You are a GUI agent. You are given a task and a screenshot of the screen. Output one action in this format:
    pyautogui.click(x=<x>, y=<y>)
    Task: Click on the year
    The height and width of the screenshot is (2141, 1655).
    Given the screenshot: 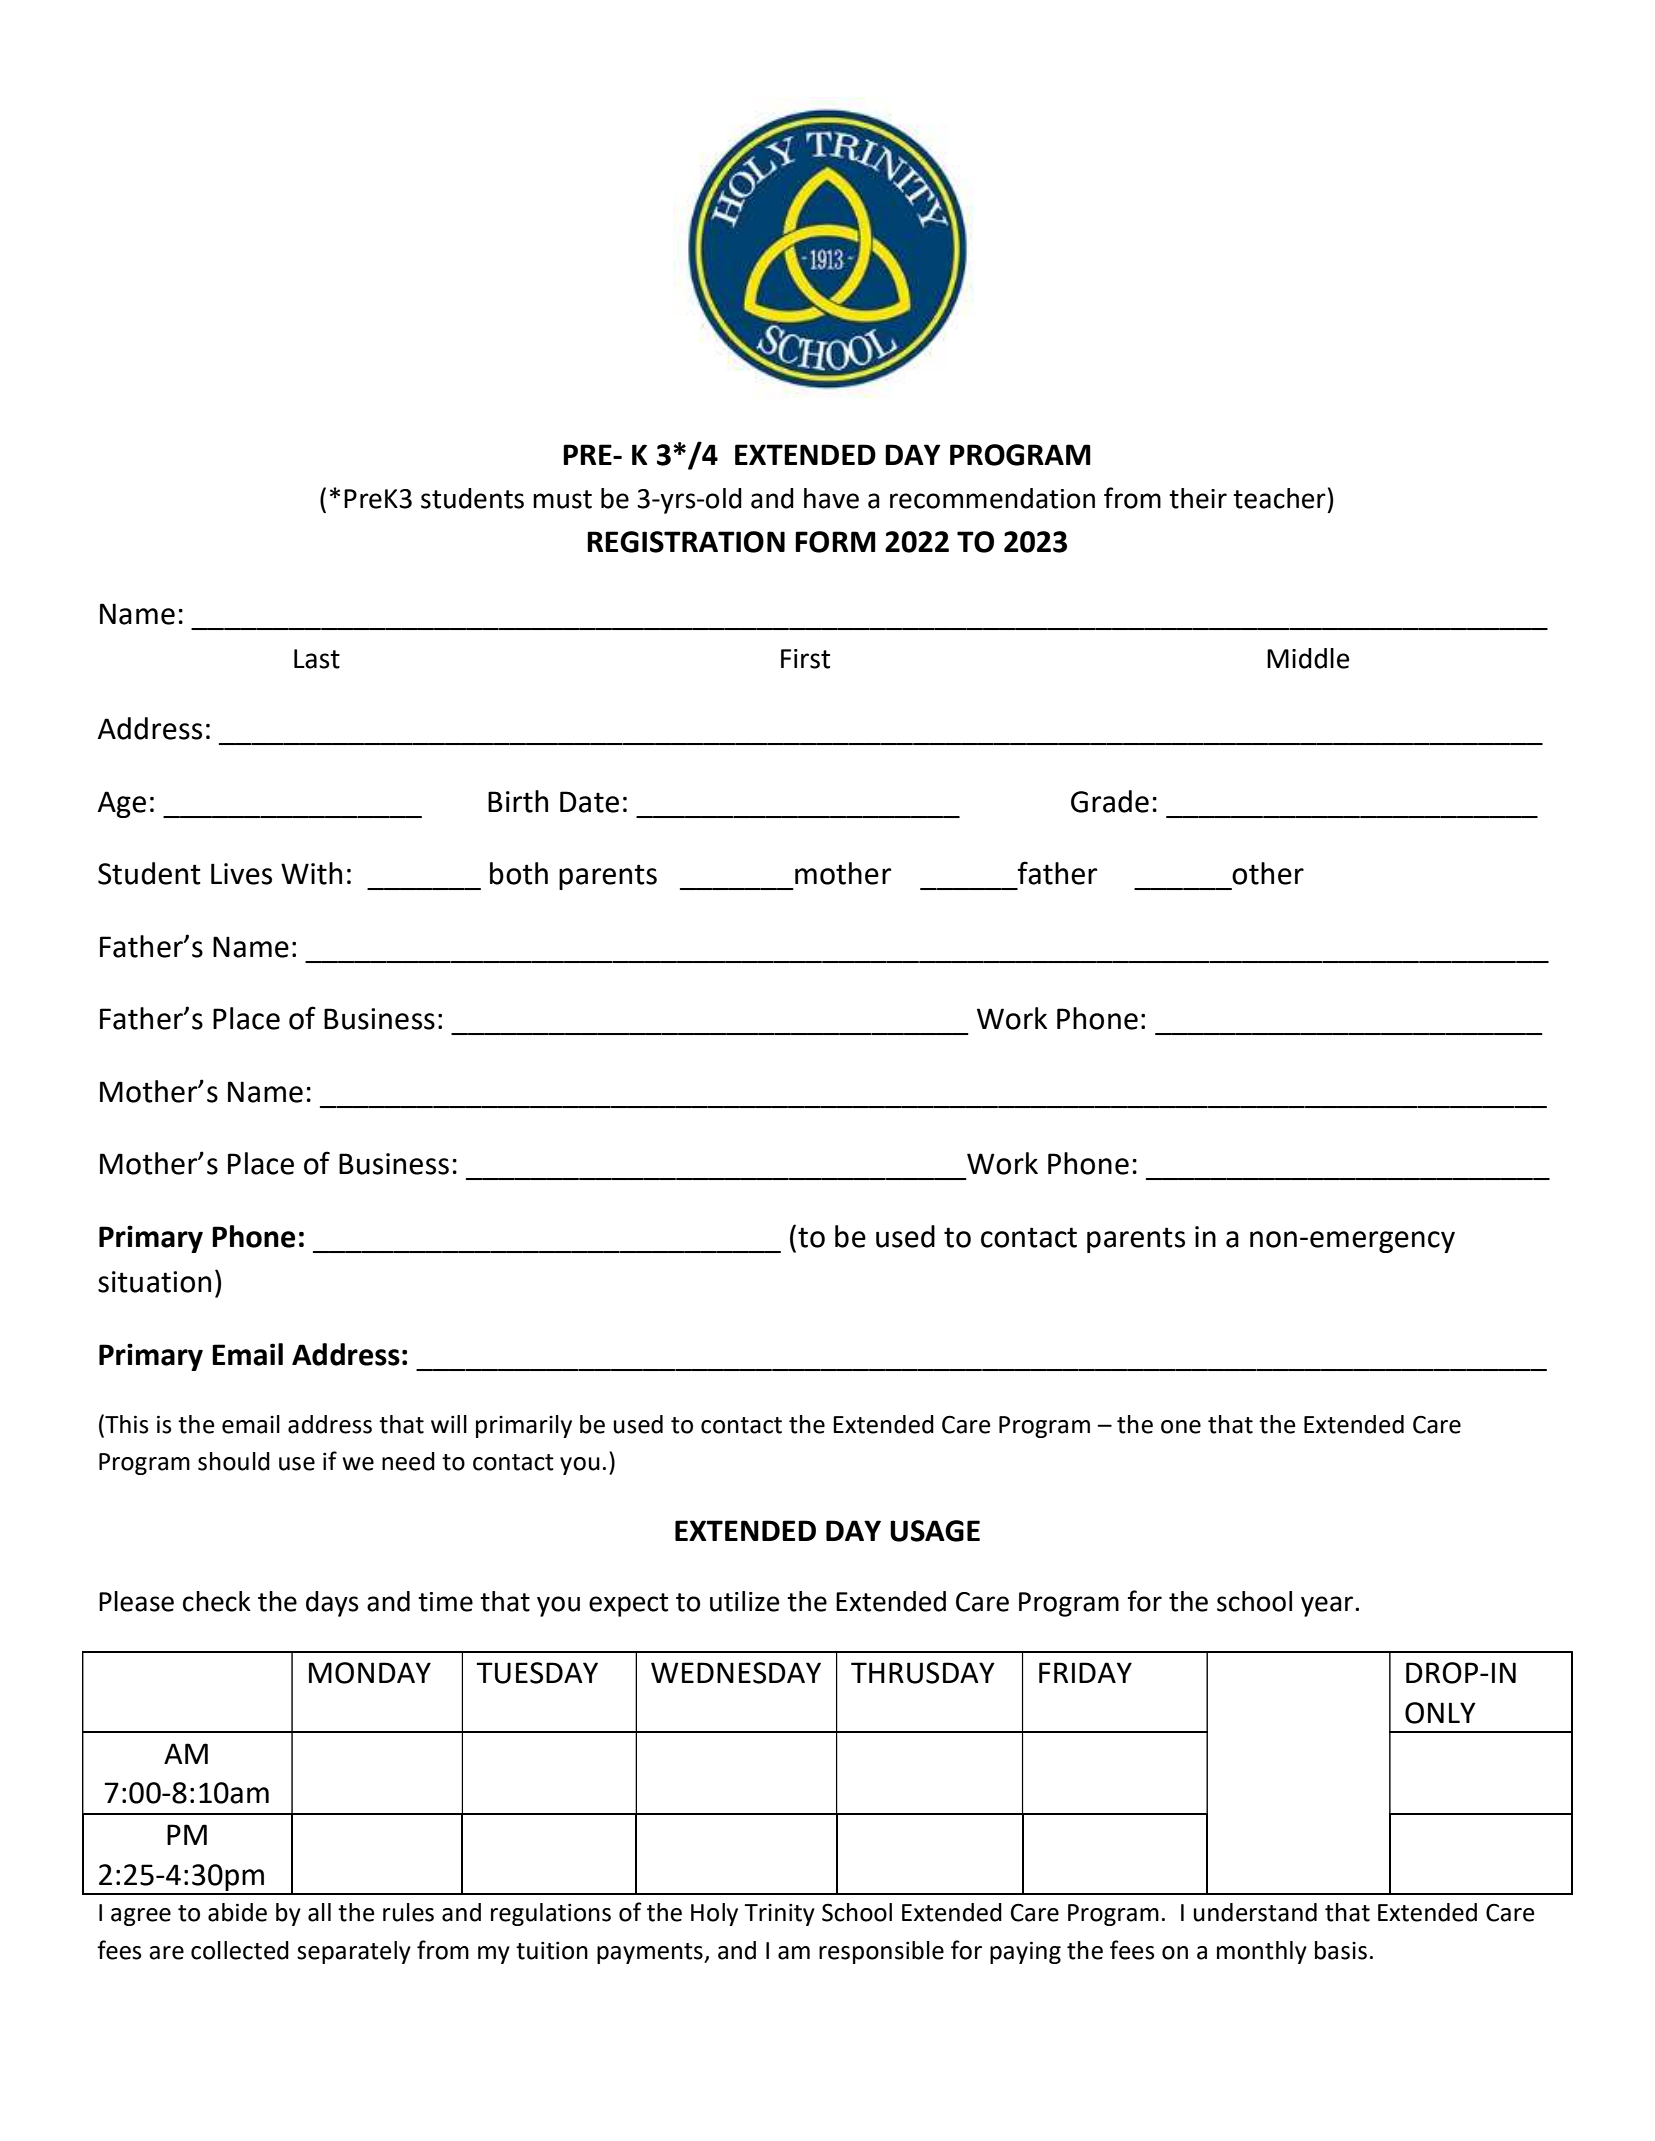 What is the action you would take?
    pyautogui.click(x=1328, y=1606)
